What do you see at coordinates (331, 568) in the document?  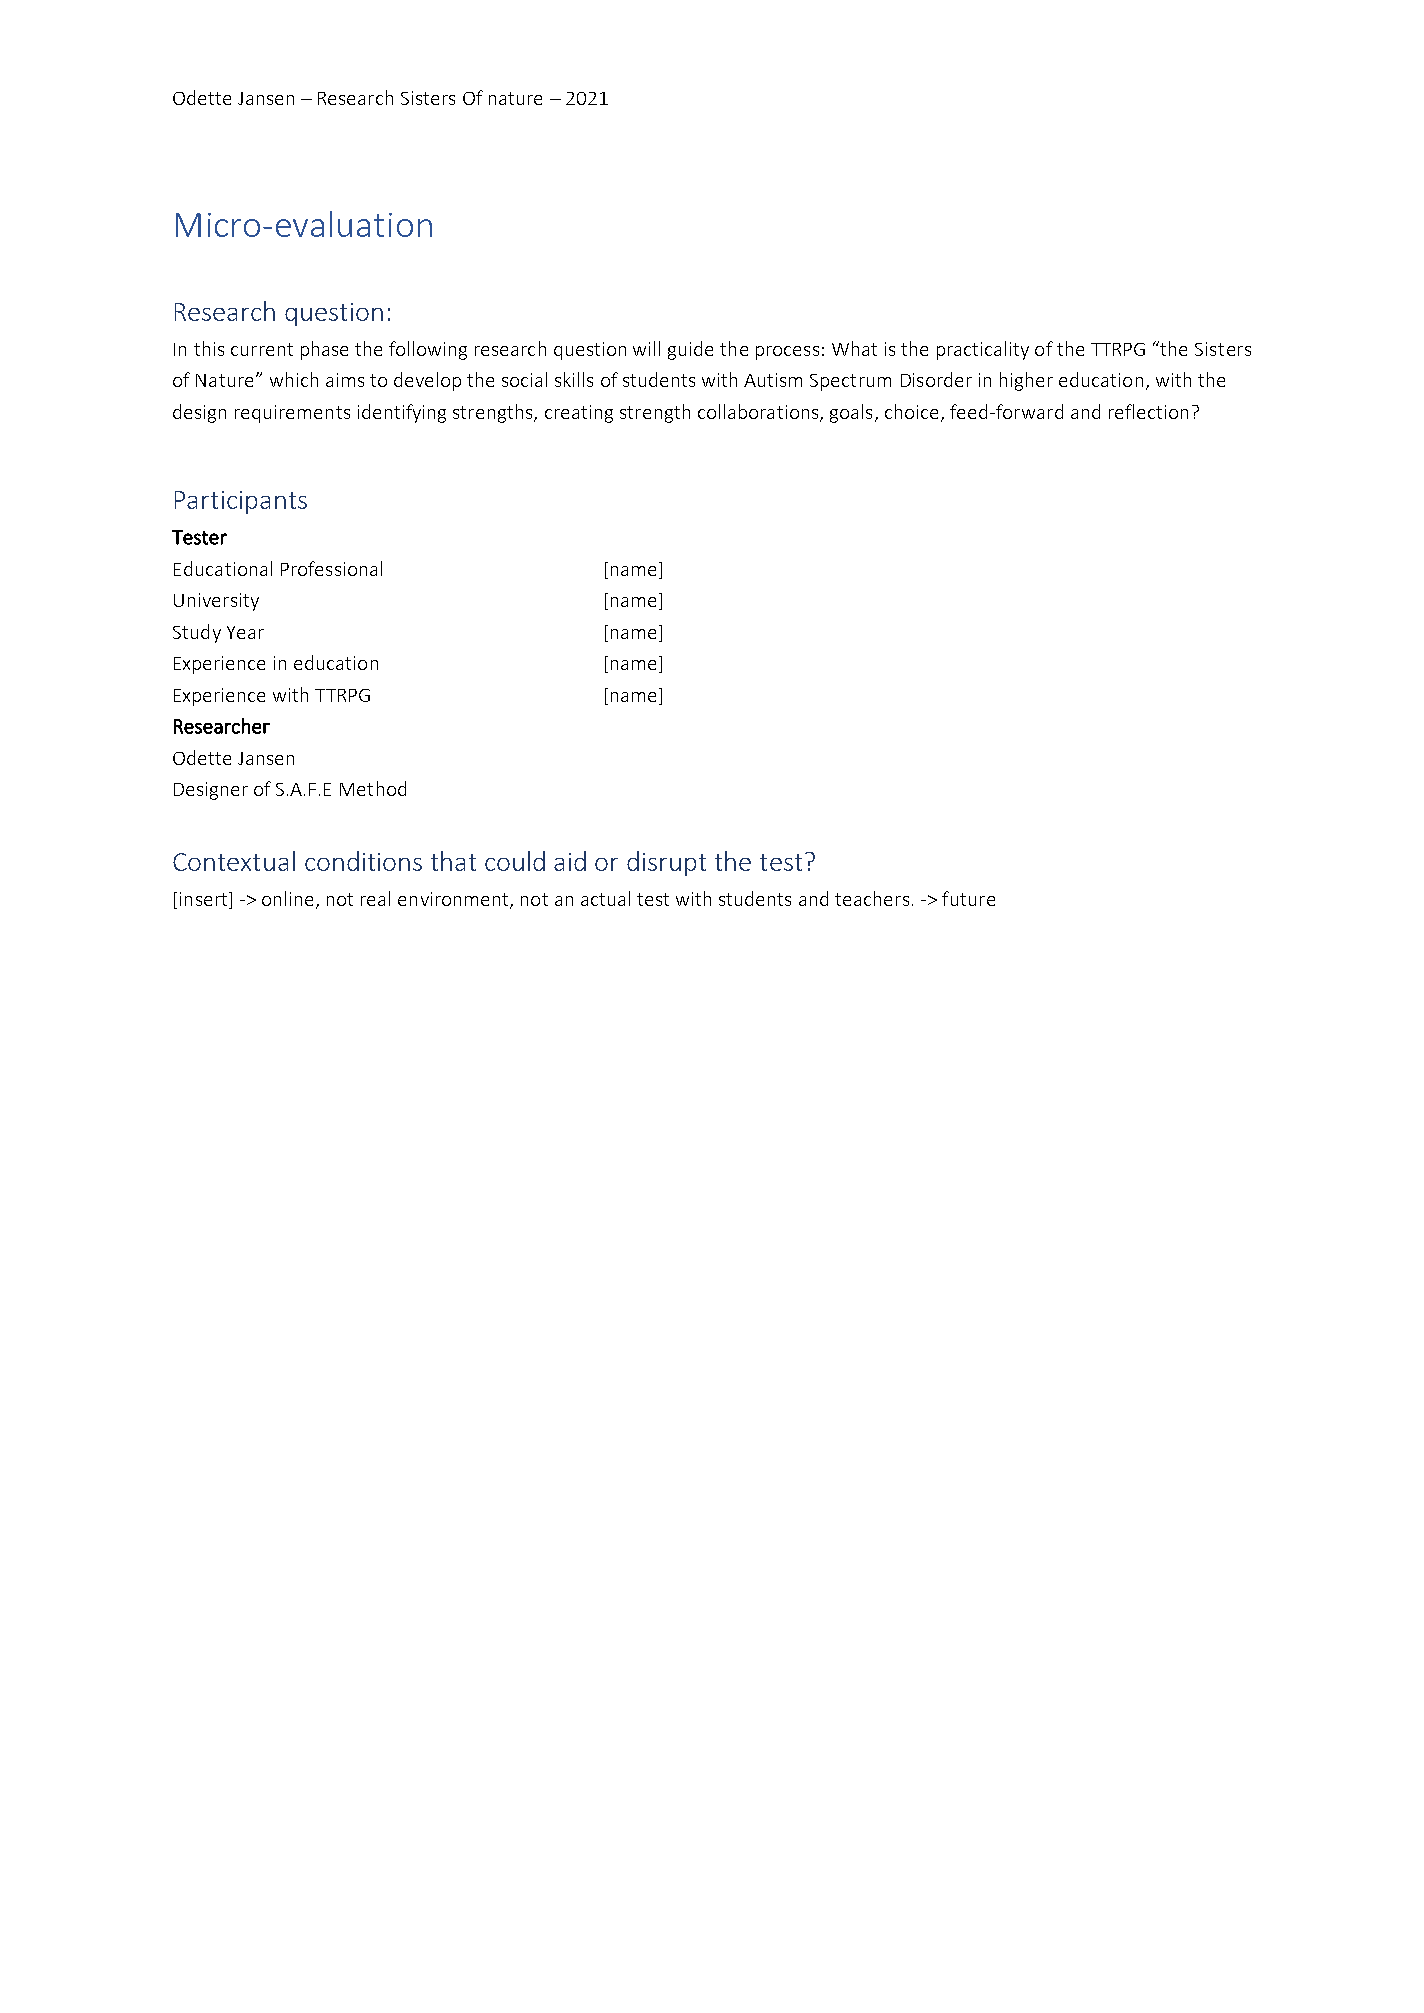 I see `Professional` at bounding box center [331, 568].
